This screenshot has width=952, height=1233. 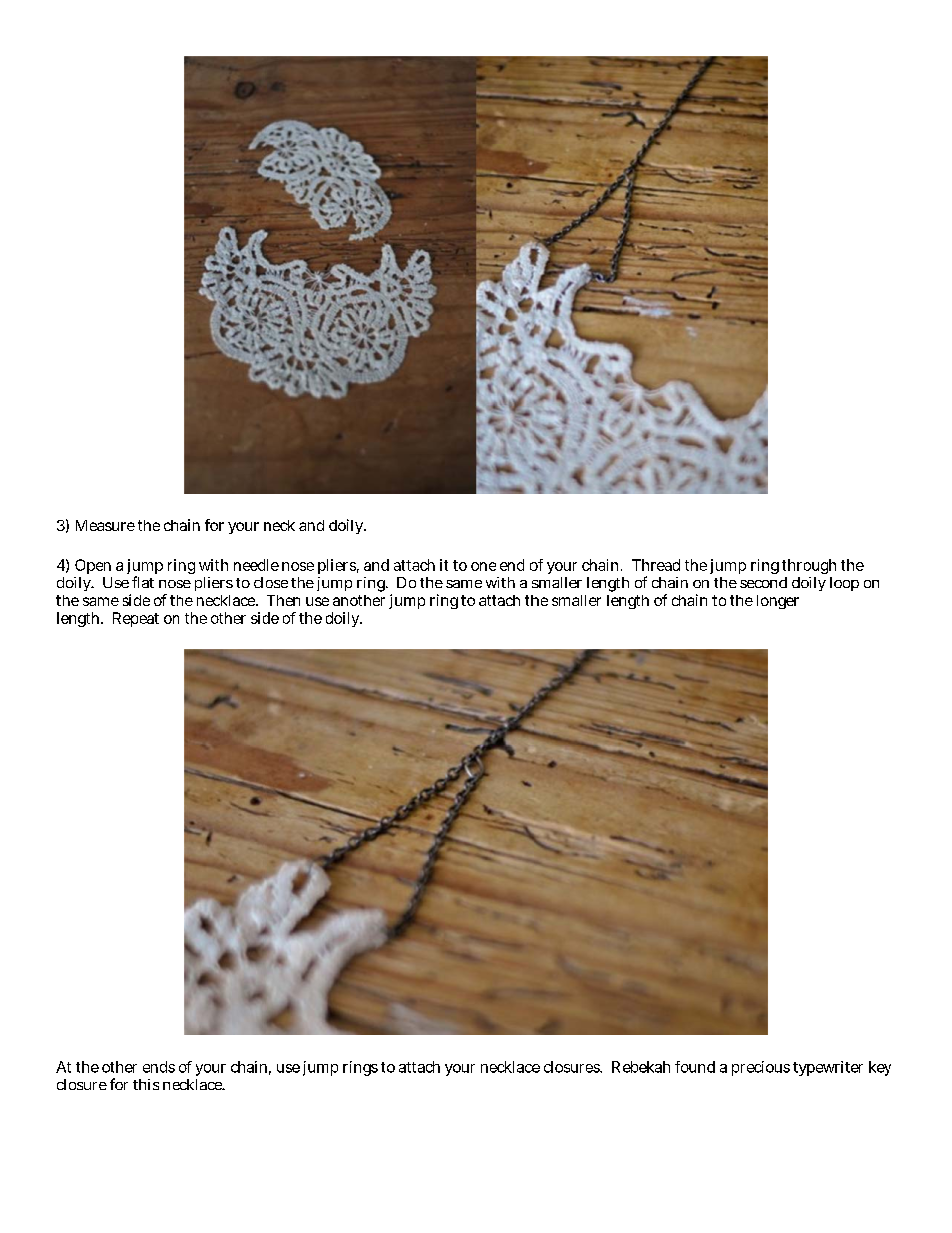 What do you see at coordinates (844, 584) in the screenshot?
I see `loop` at bounding box center [844, 584].
